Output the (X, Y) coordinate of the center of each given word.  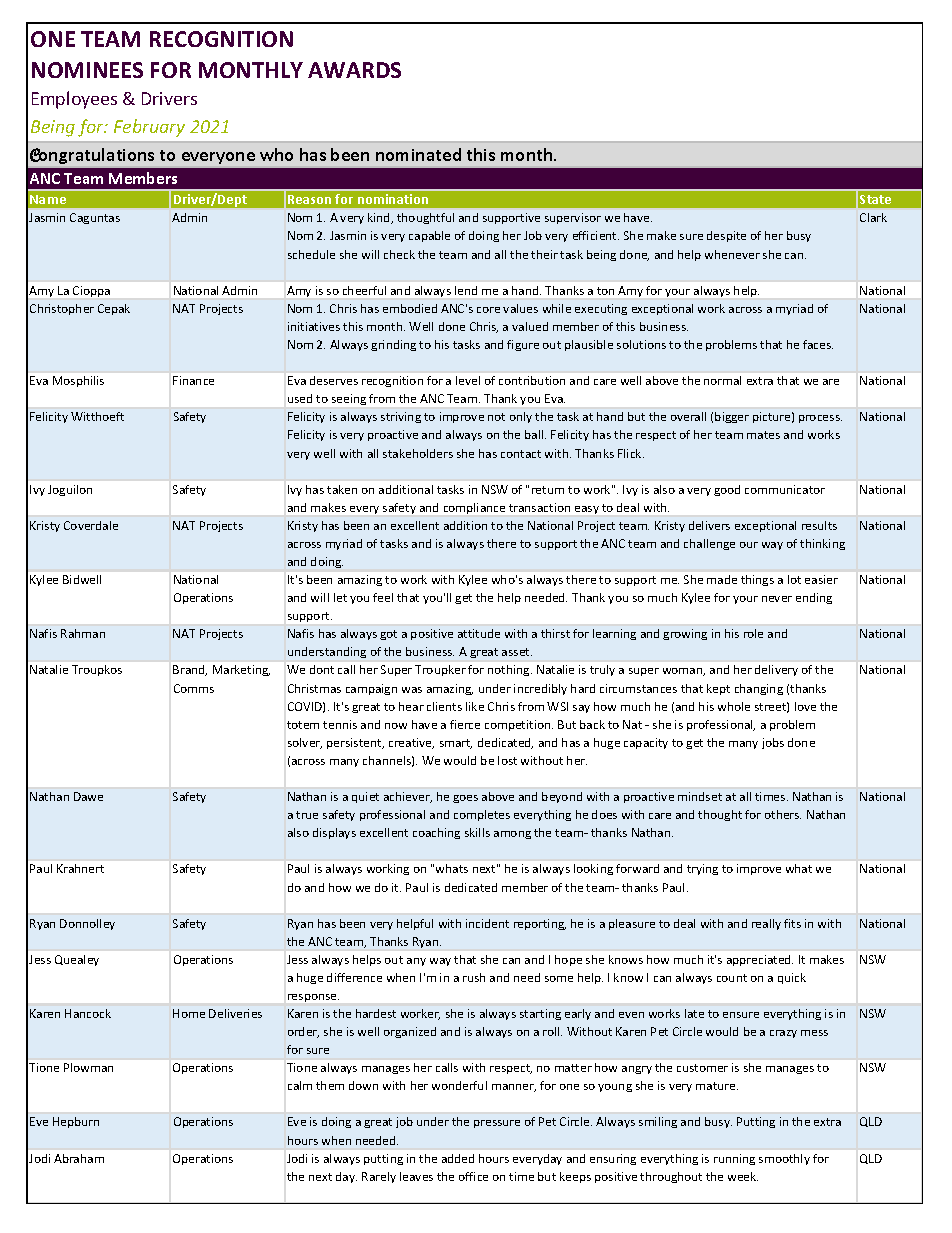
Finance (193, 380)
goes (465, 799)
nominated (418, 154)
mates (763, 435)
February (149, 128)
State (875, 199)
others (783, 814)
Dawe (88, 796)
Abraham (79, 1158)
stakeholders (418, 453)
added (458, 1158)
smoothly (784, 1159)
